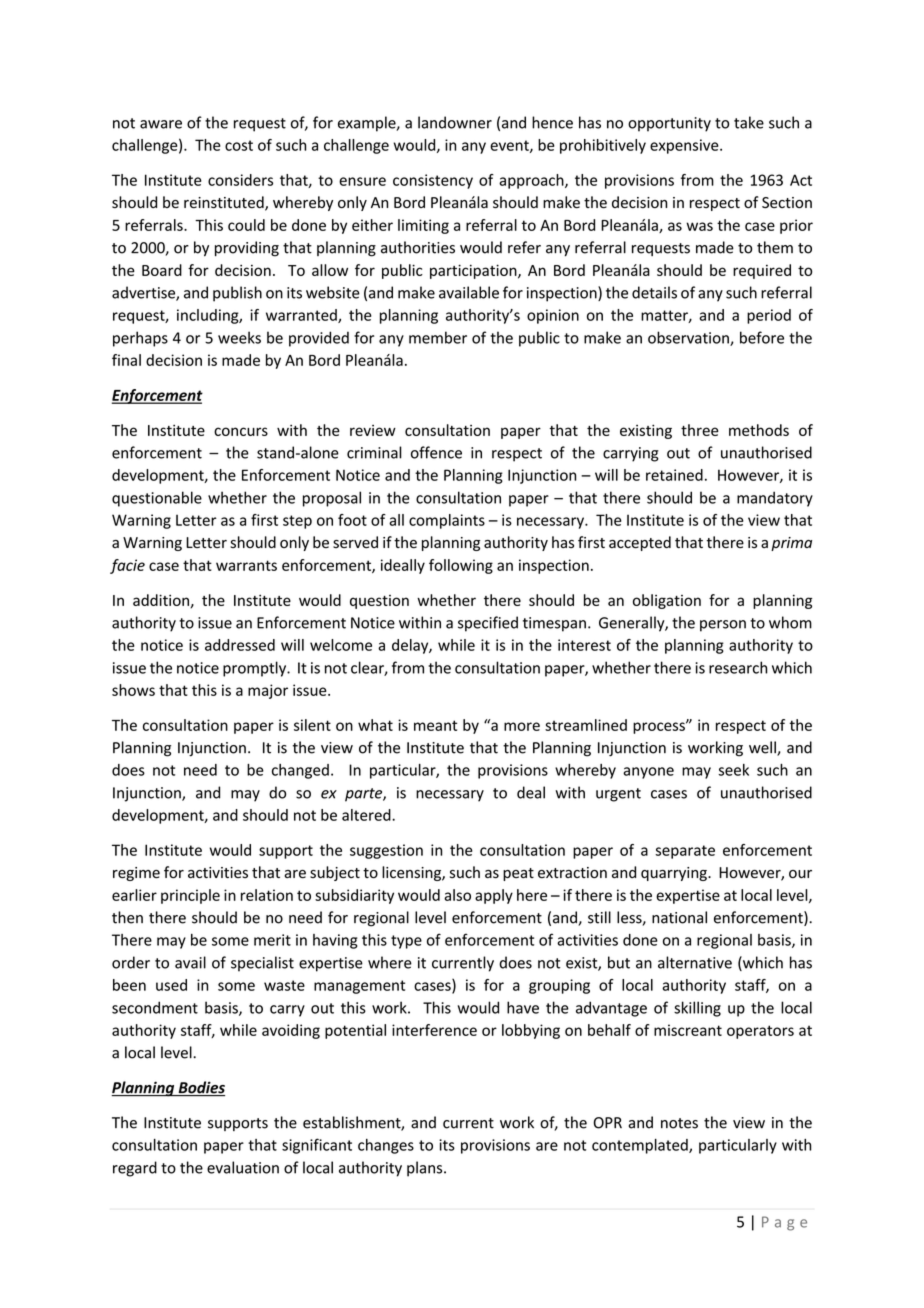 Image resolution: width=924 pixels, height=1308 pixels. Describe the element at coordinates (426, 1169) in the screenshot. I see `plans` at that location.
